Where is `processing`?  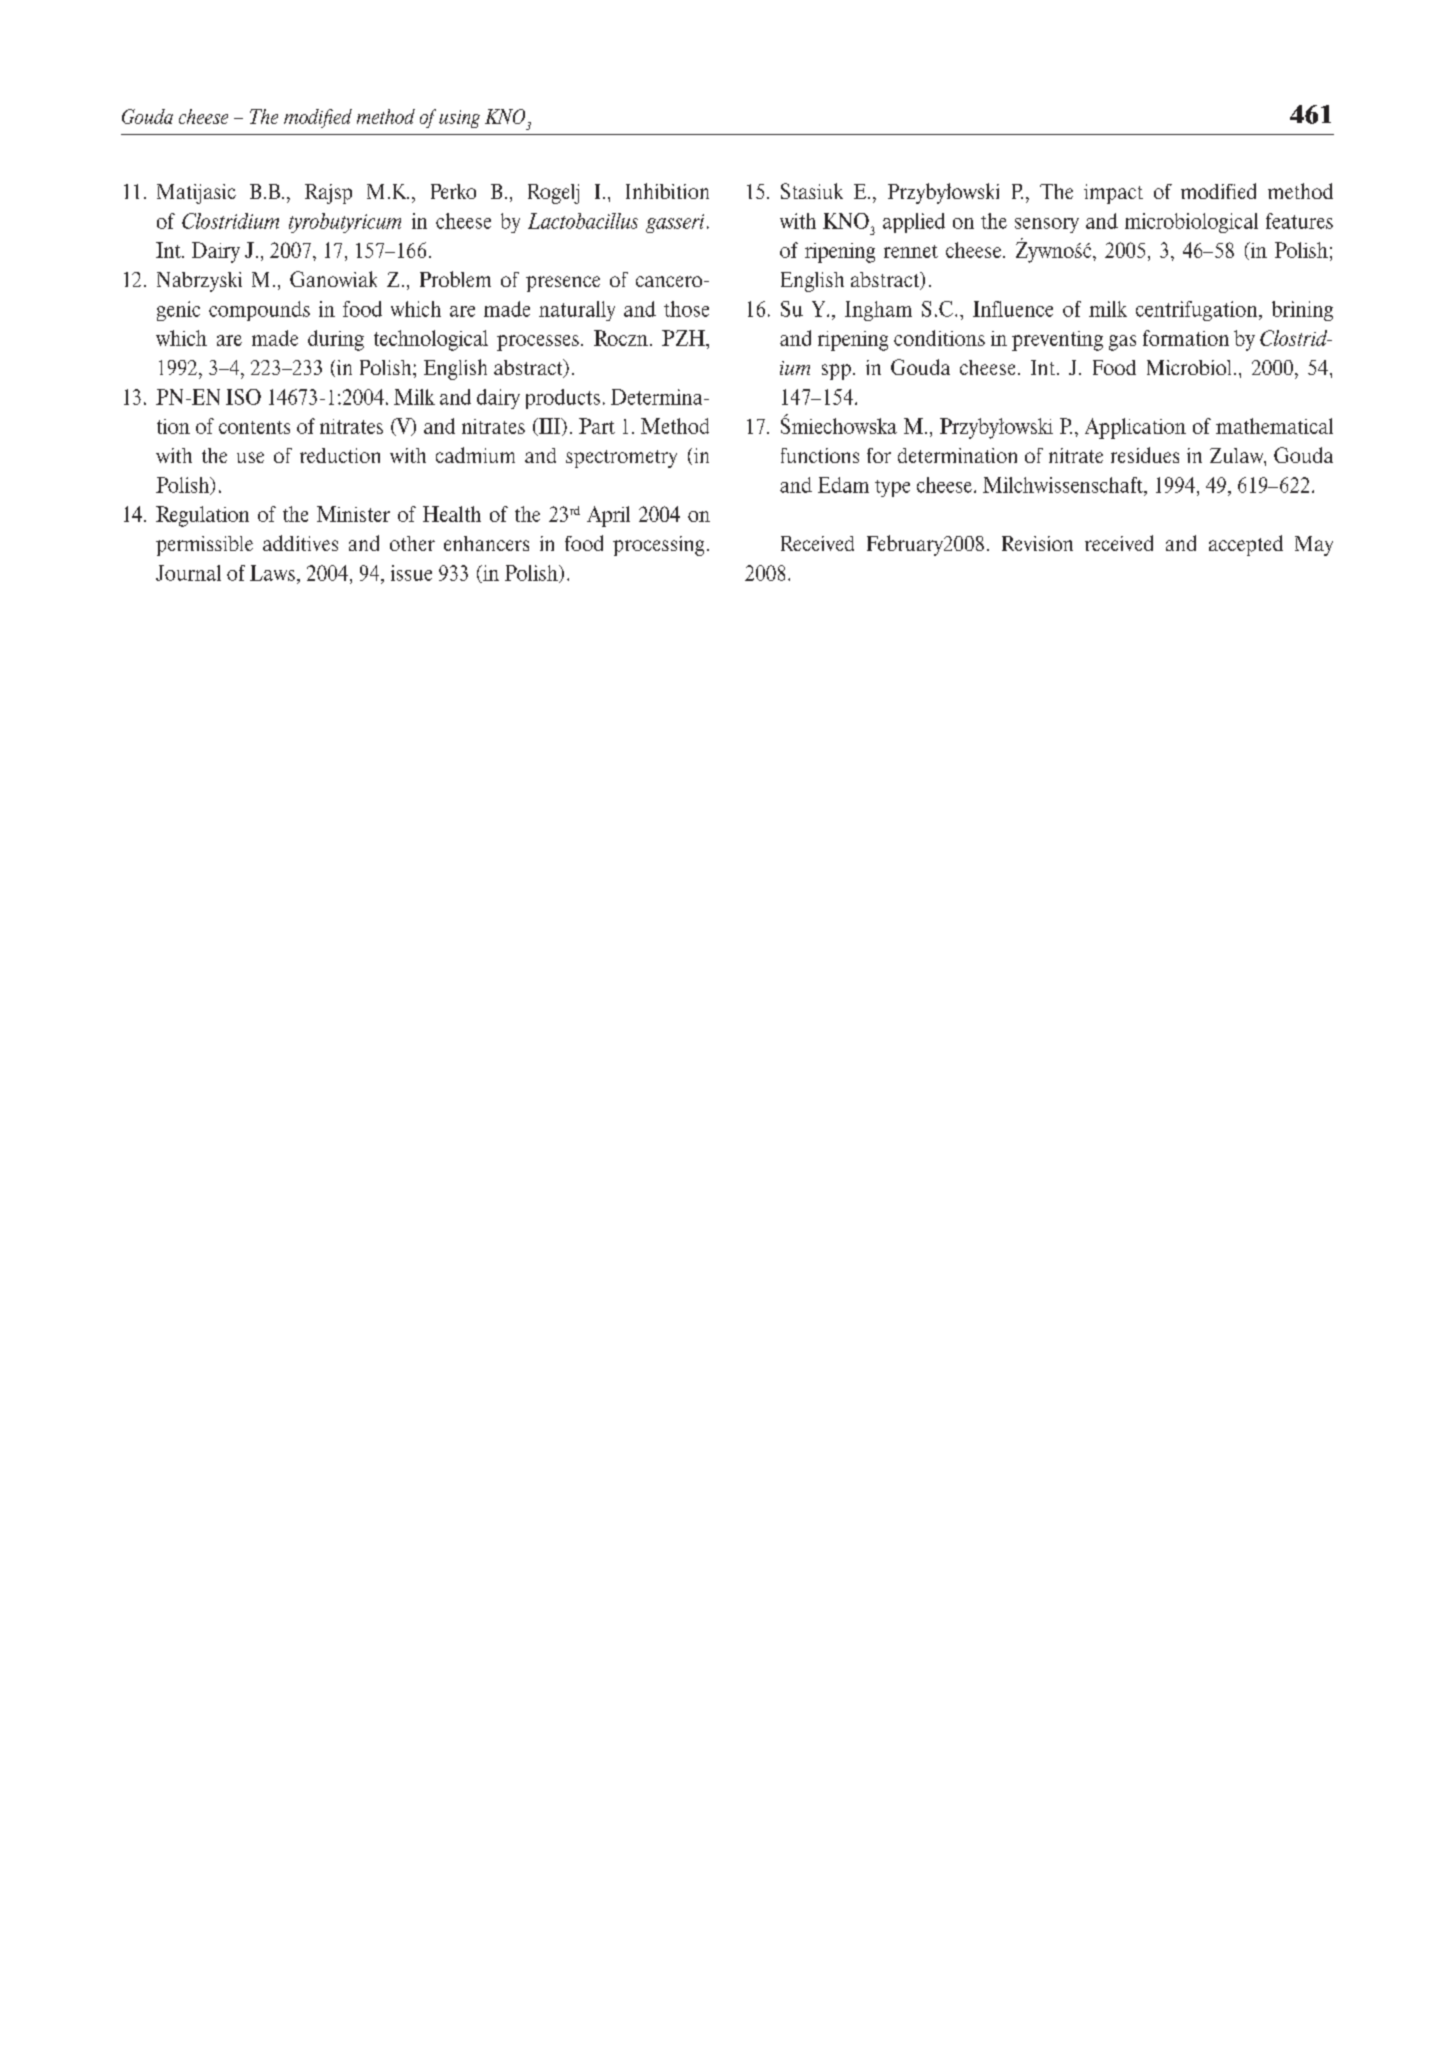 processing is located at coordinates (658, 546).
